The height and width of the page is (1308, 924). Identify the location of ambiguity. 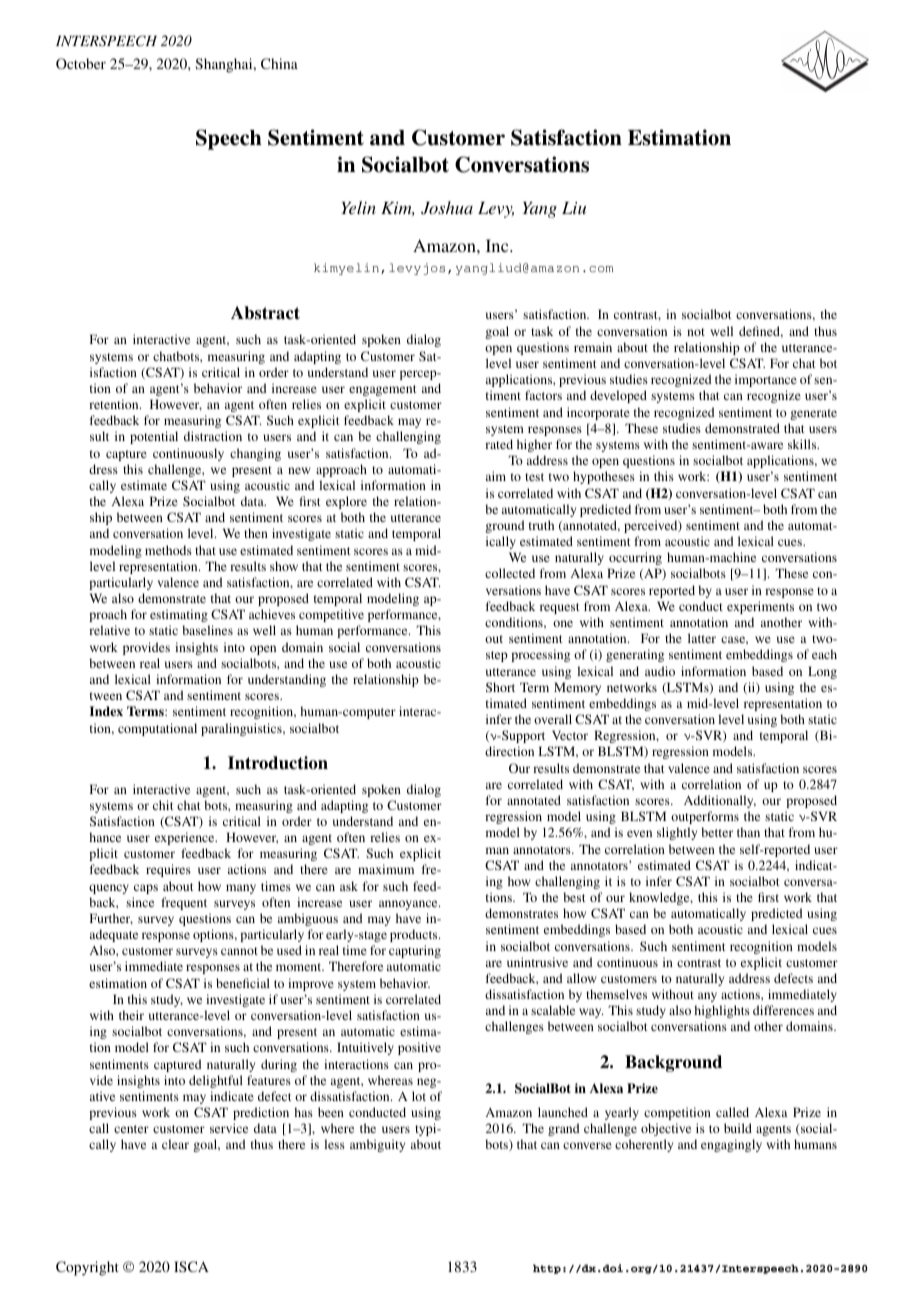
(377, 1145).
